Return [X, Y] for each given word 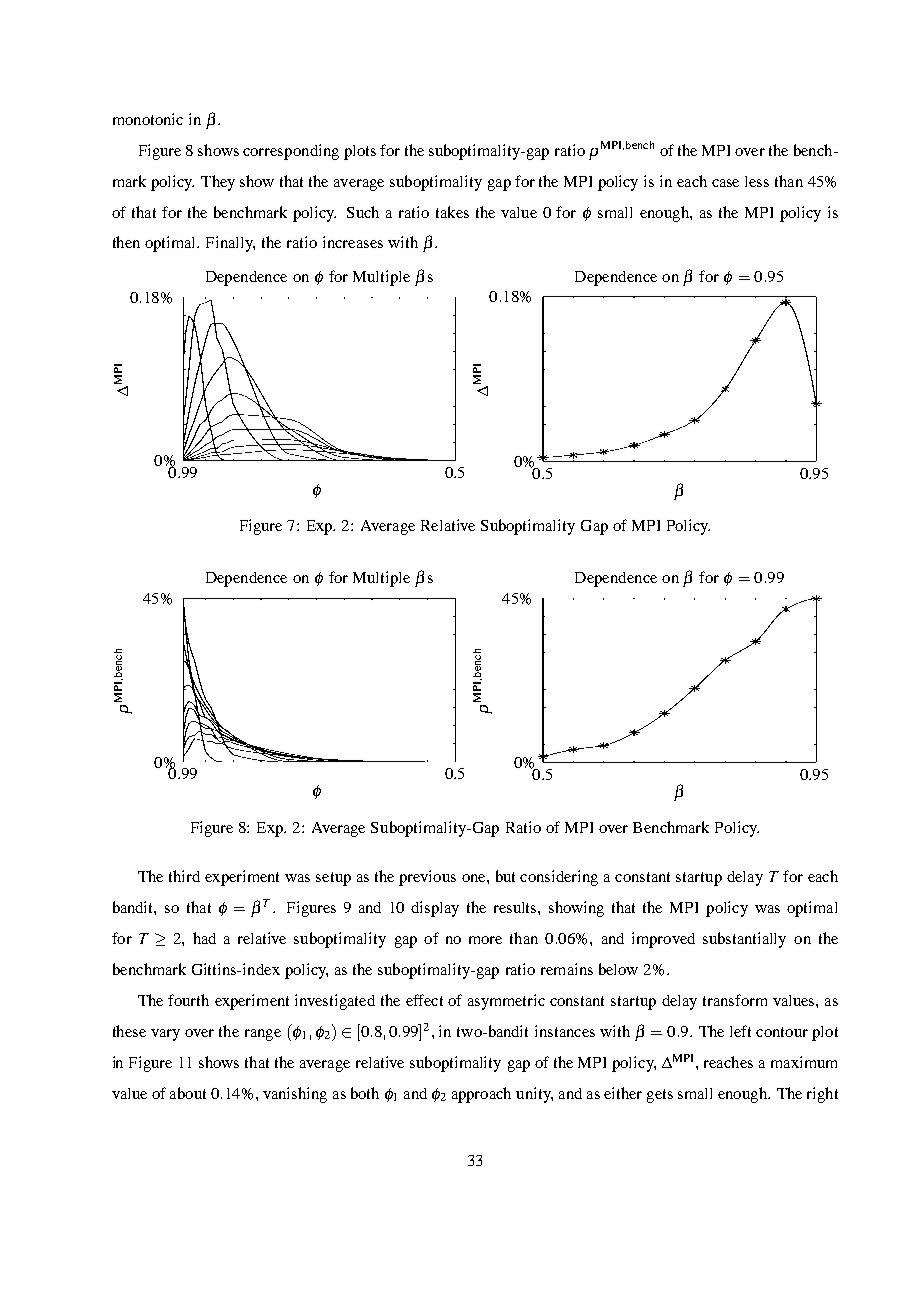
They [218, 183]
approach [481, 1095]
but [505, 876]
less [757, 181]
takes [452, 212]
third [184, 876]
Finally [230, 244]
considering [559, 878]
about [188, 1093]
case [725, 183]
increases [353, 242]
